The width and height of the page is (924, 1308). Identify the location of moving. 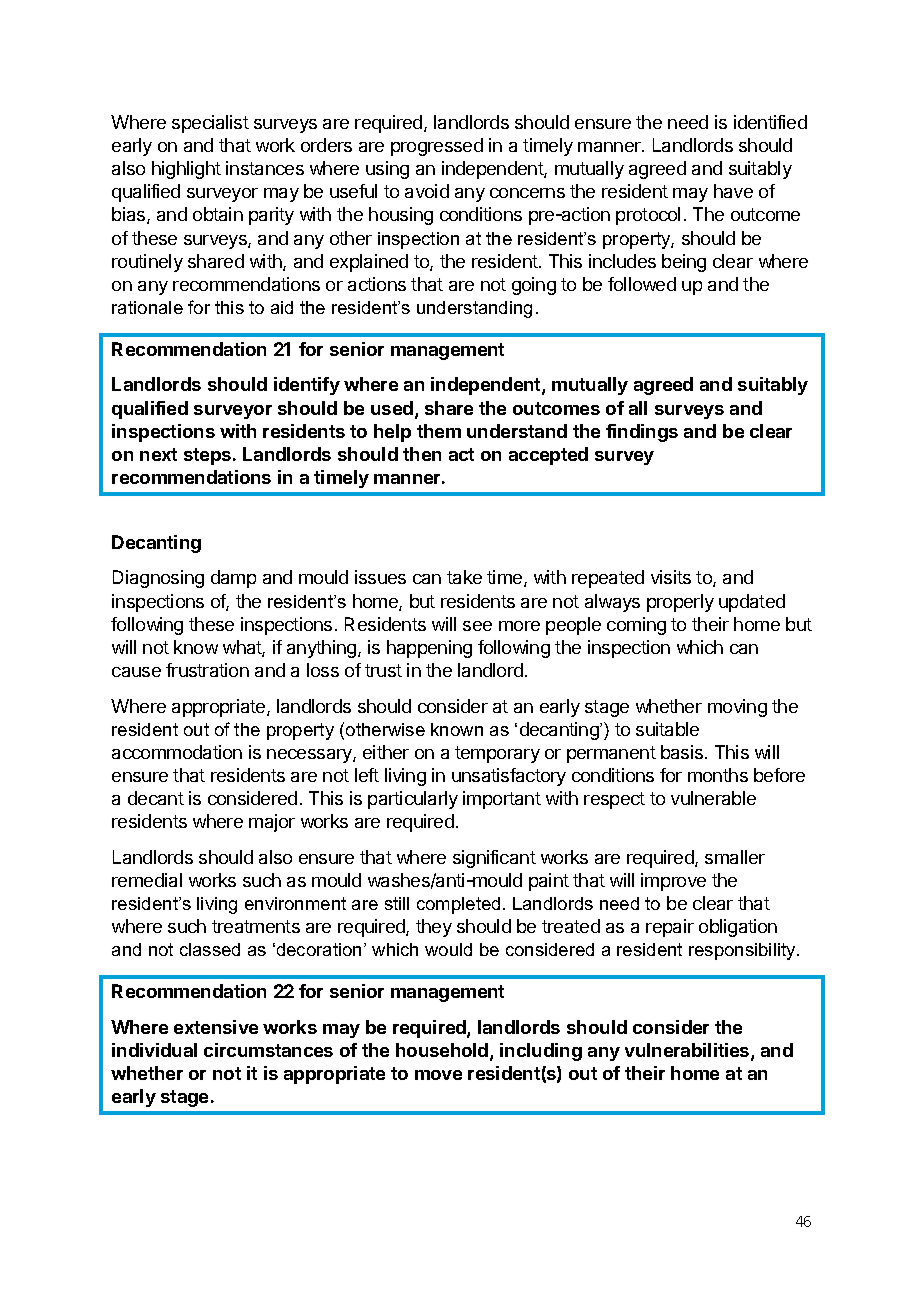
(737, 708).
